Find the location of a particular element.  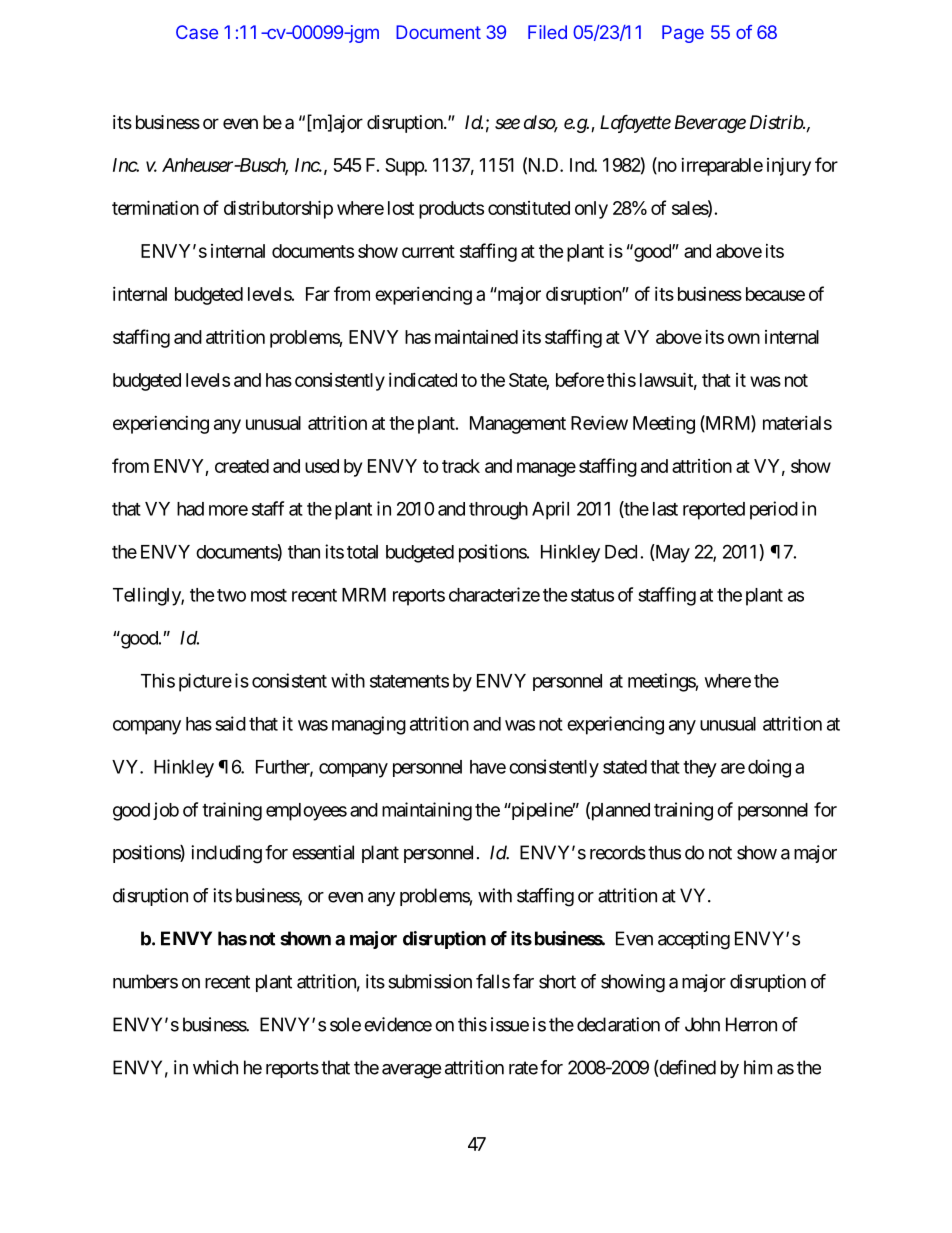

maintaining is located at coordinates (427, 811).
